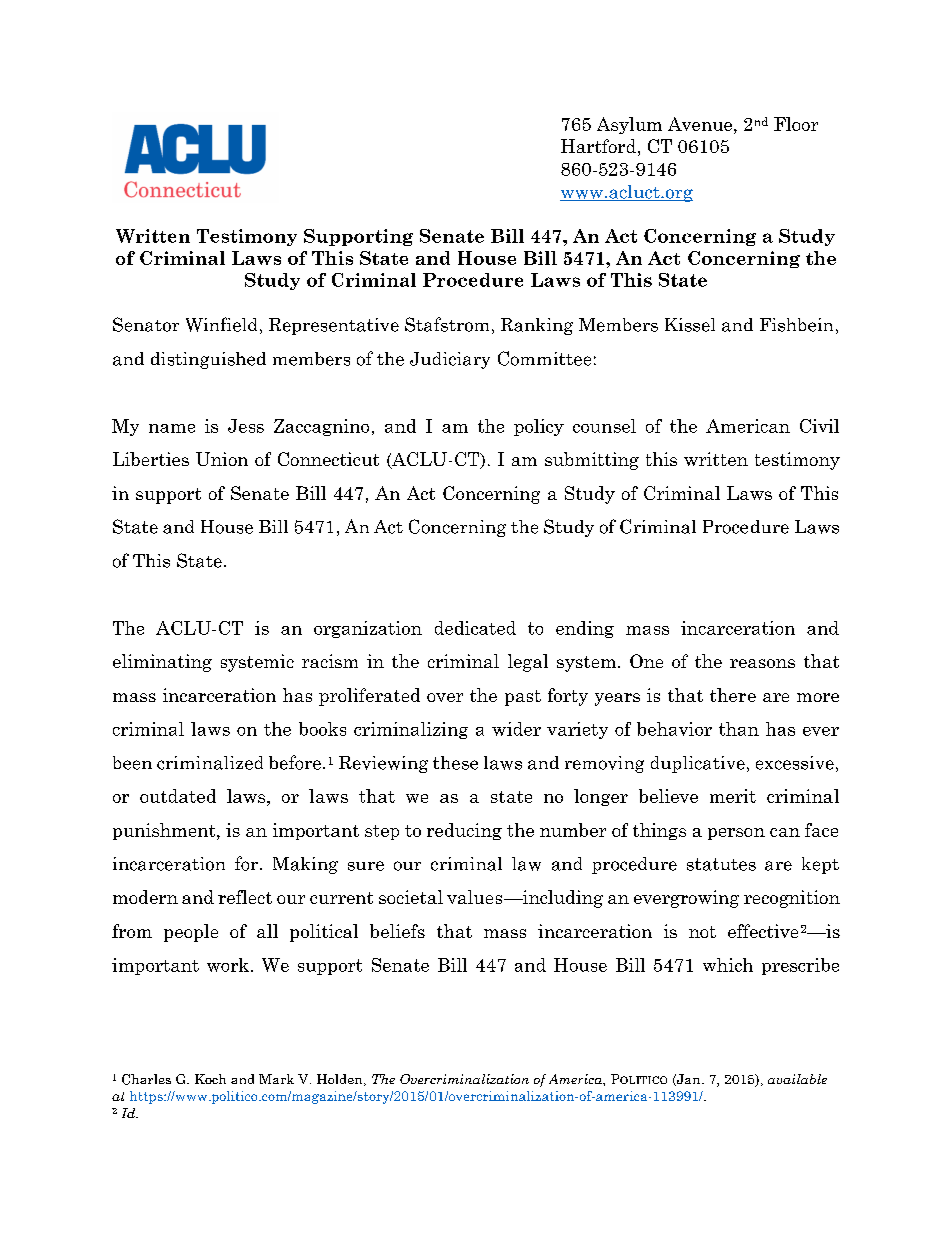  What do you see at coordinates (762, 663) in the screenshot?
I see `reasons` at bounding box center [762, 663].
